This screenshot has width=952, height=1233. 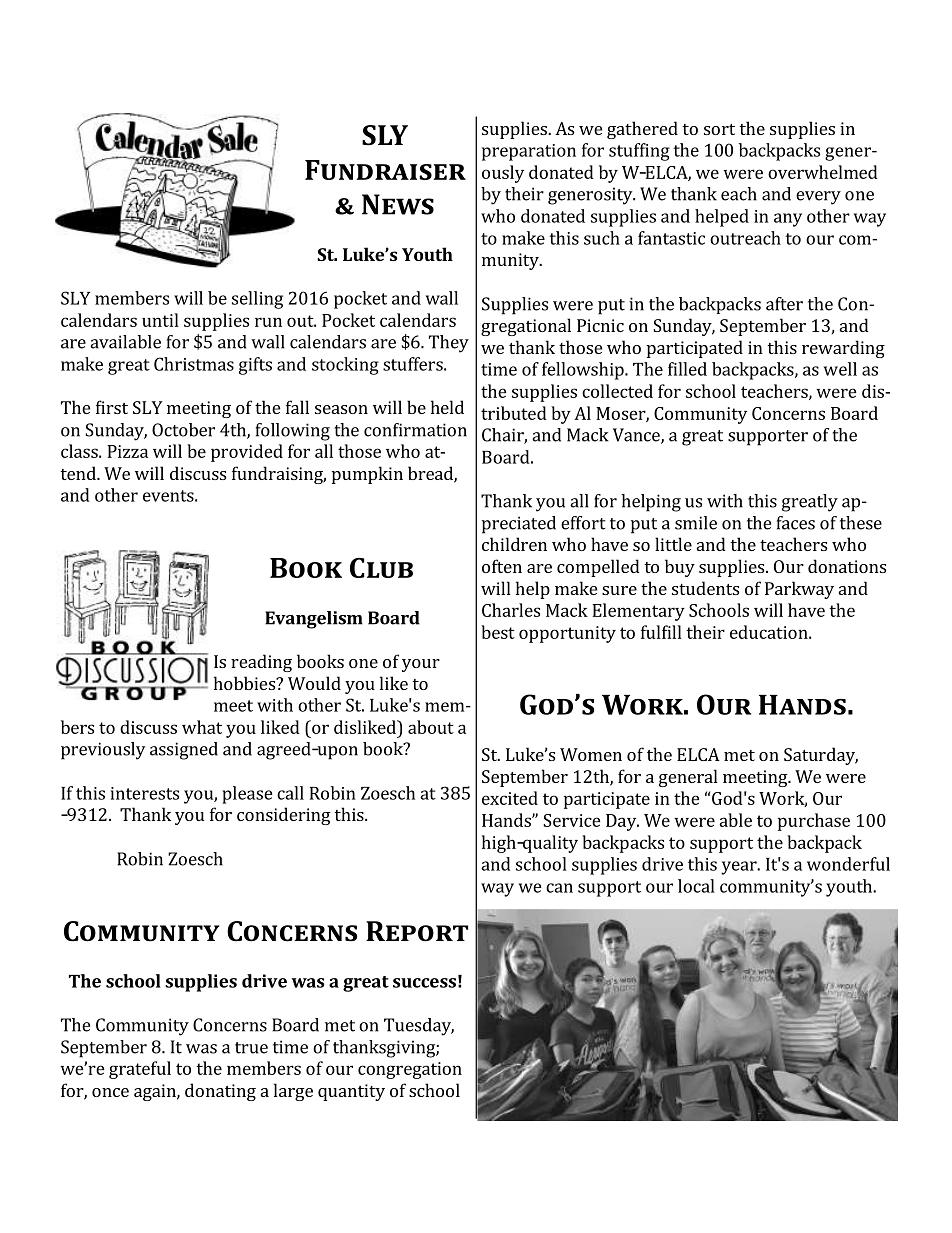 What do you see at coordinates (511, 610) in the screenshot?
I see `Charles` at bounding box center [511, 610].
